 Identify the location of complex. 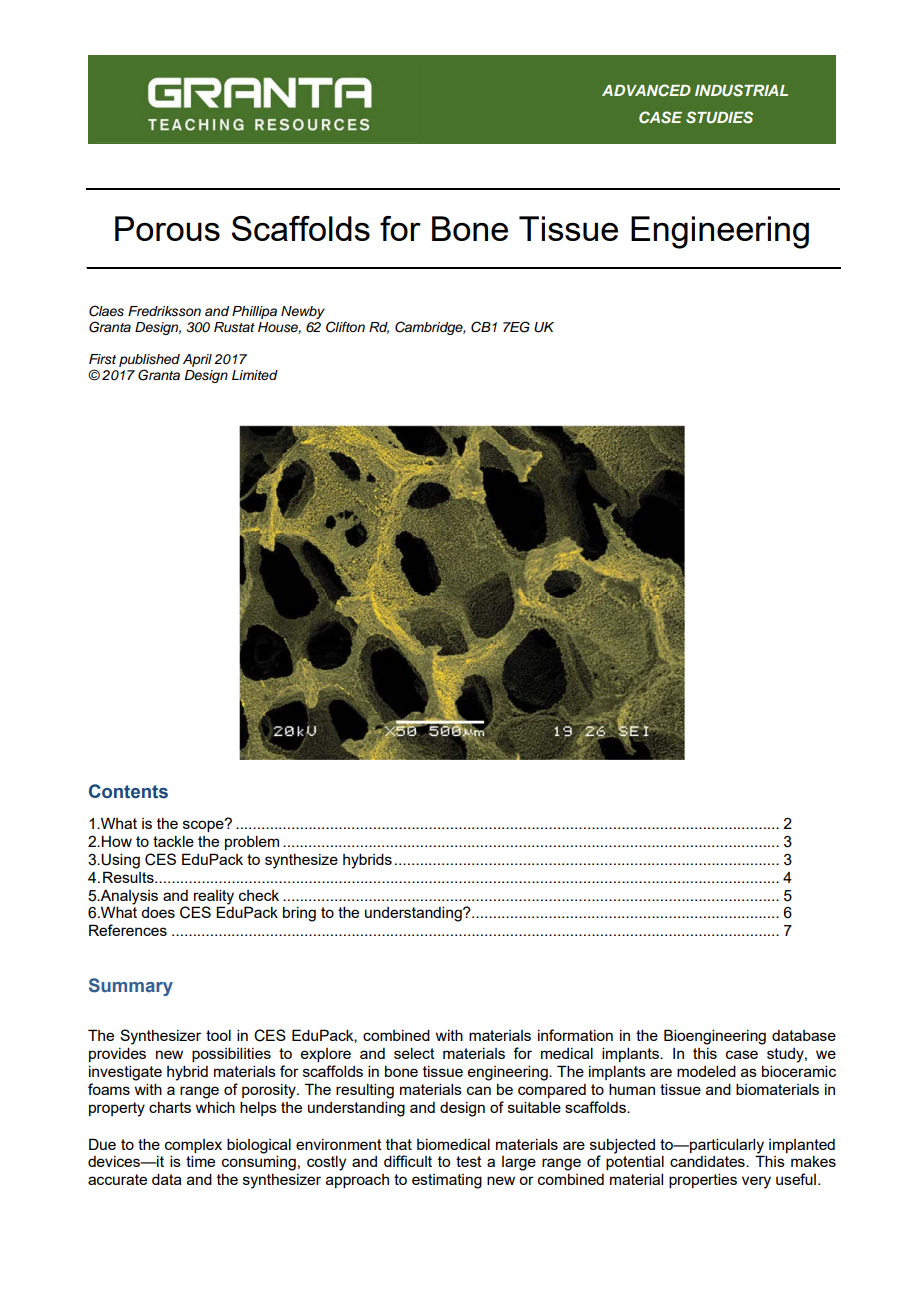
(193, 1146).
